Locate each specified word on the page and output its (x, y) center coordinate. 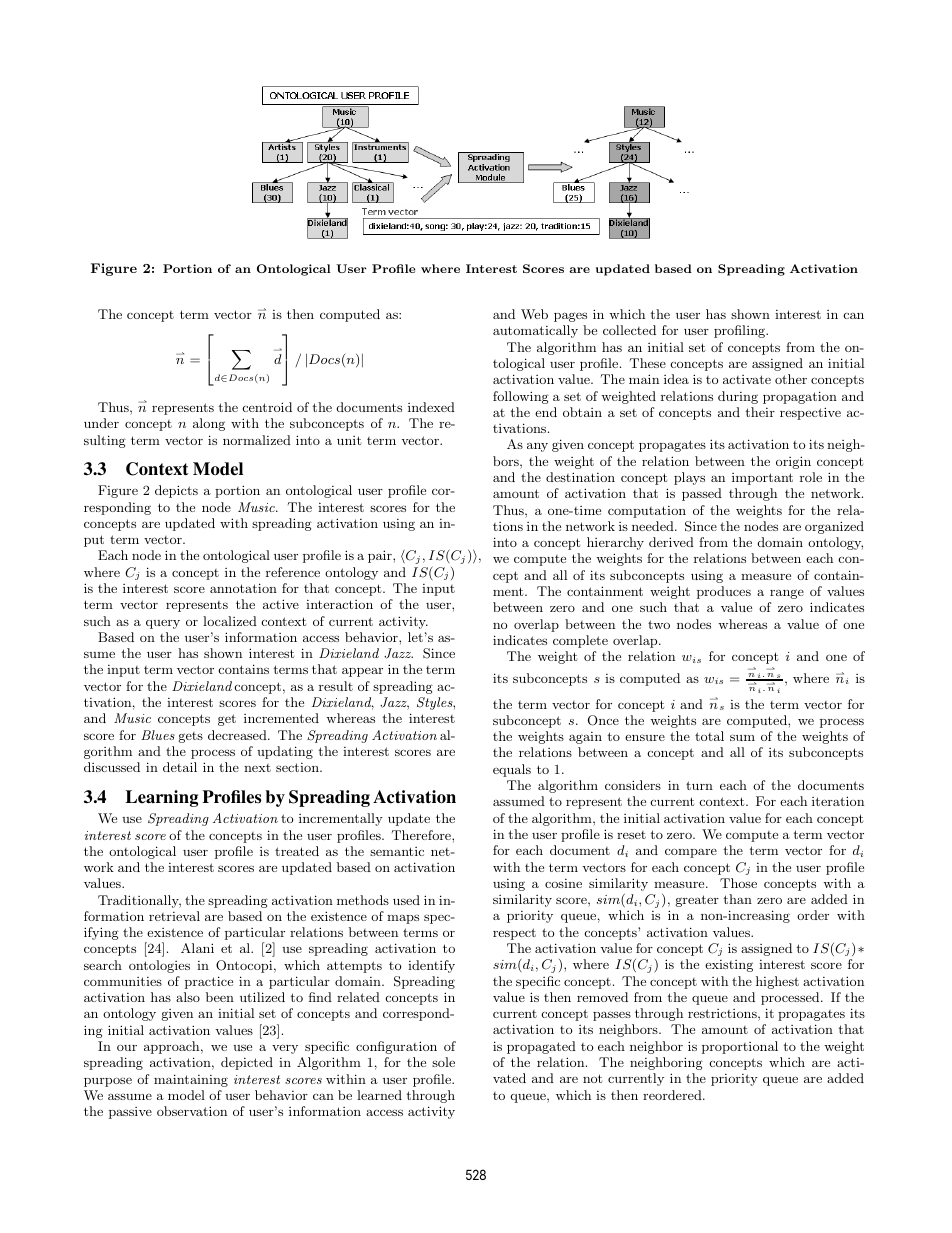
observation (192, 1111)
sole (443, 1062)
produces (724, 592)
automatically (535, 331)
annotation (243, 588)
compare (691, 853)
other (791, 379)
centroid (267, 407)
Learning (161, 798)
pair (381, 556)
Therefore (422, 835)
